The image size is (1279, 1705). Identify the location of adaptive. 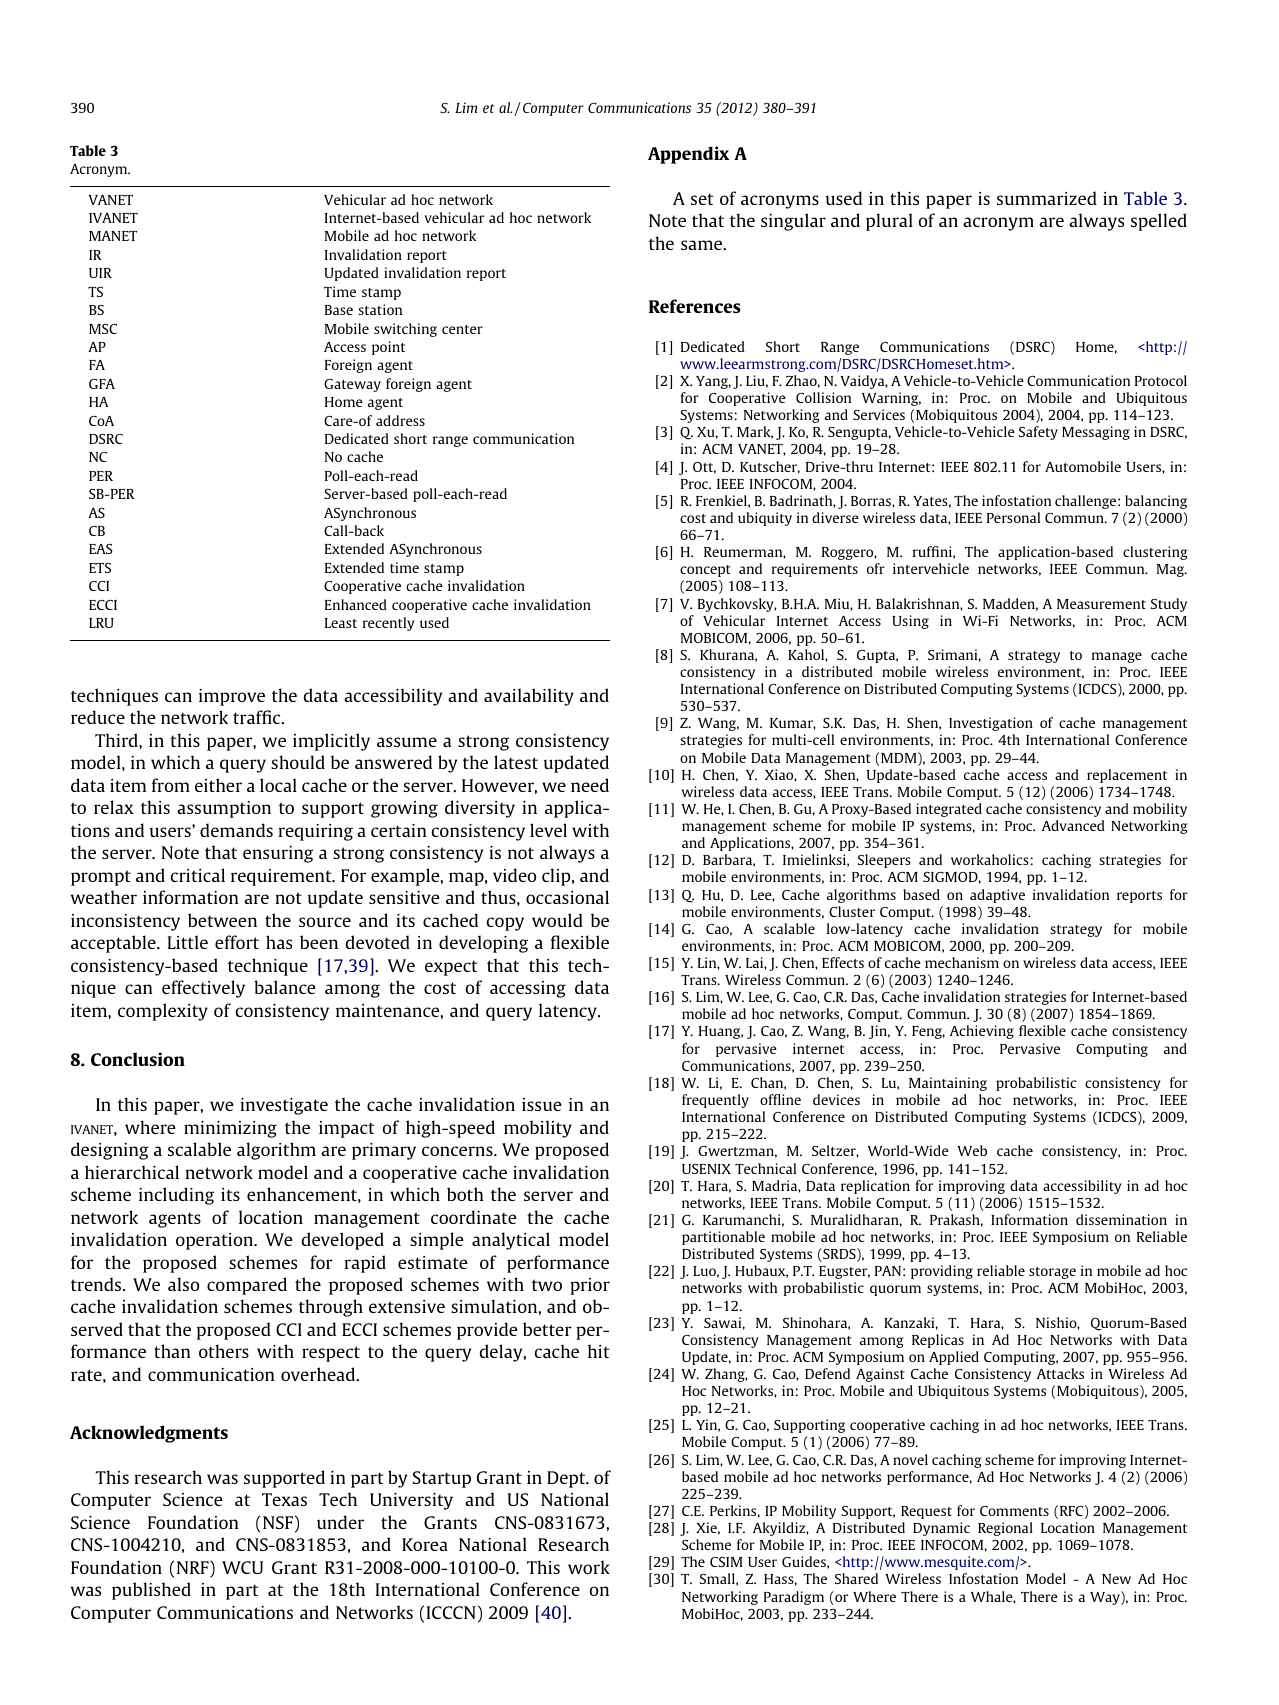
(997, 896).
